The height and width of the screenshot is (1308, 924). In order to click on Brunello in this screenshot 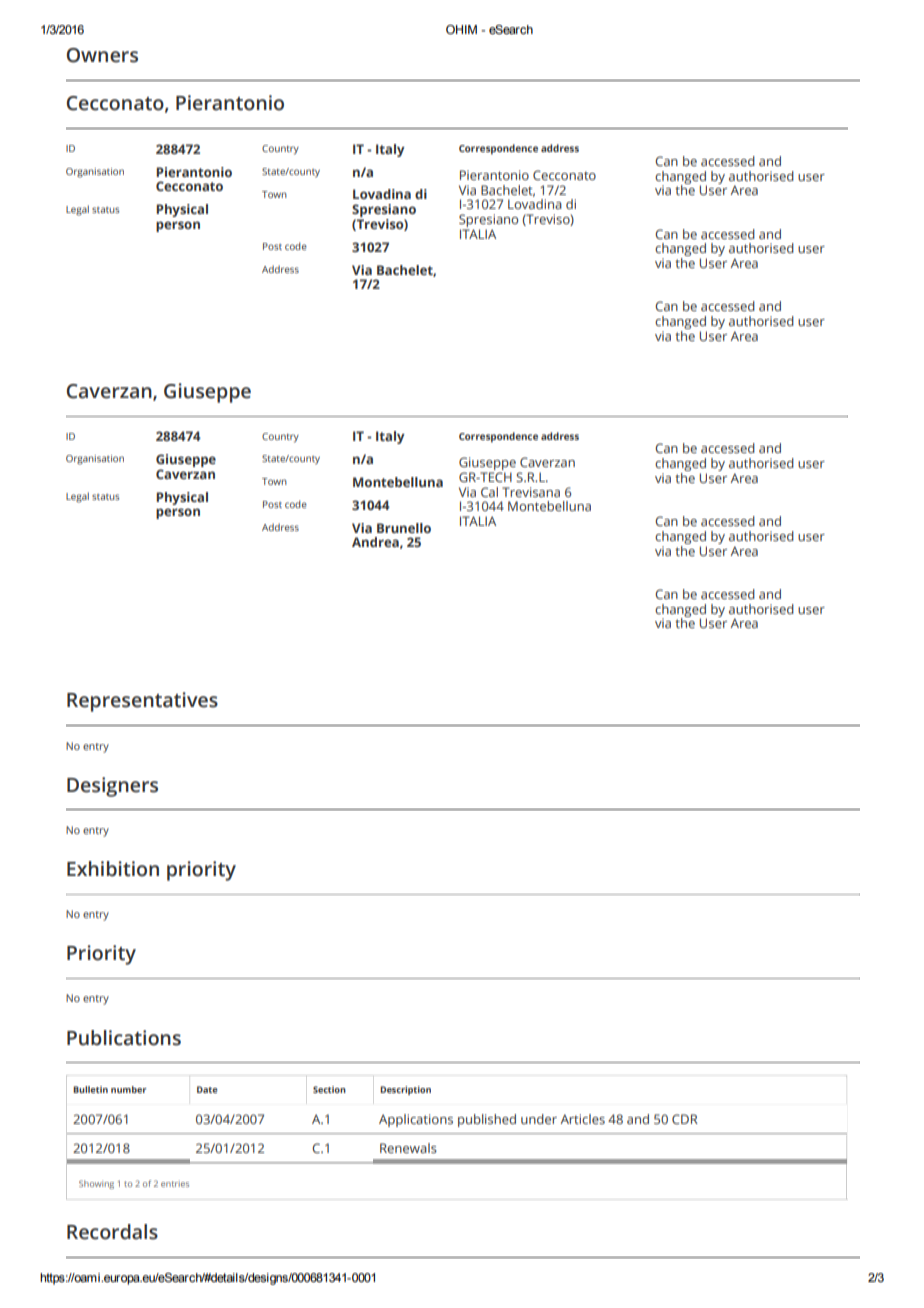, I will do `click(404, 528)`.
